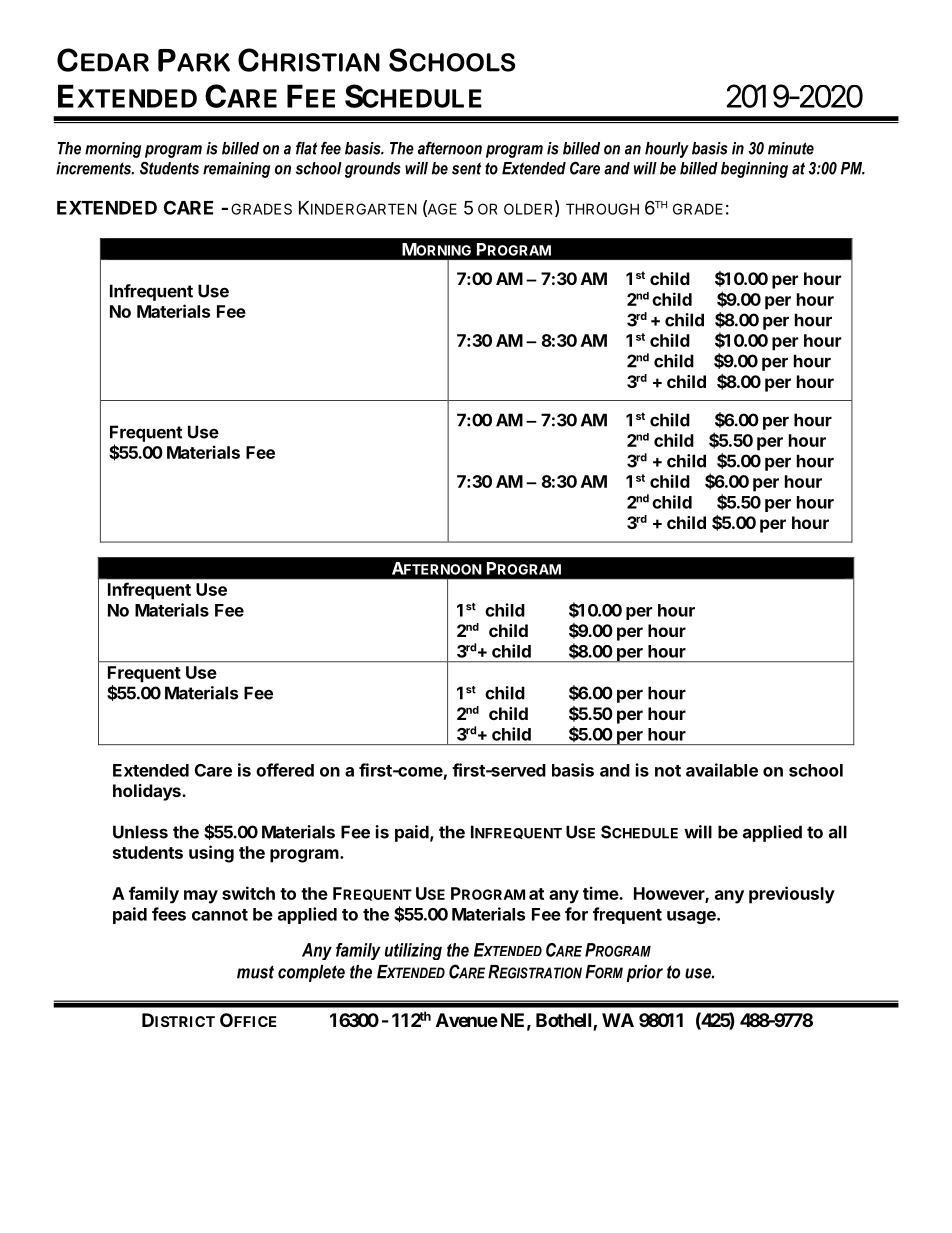 The width and height of the document is (952, 1233). Describe the element at coordinates (792, 895) in the document. I see `previously` at that location.
